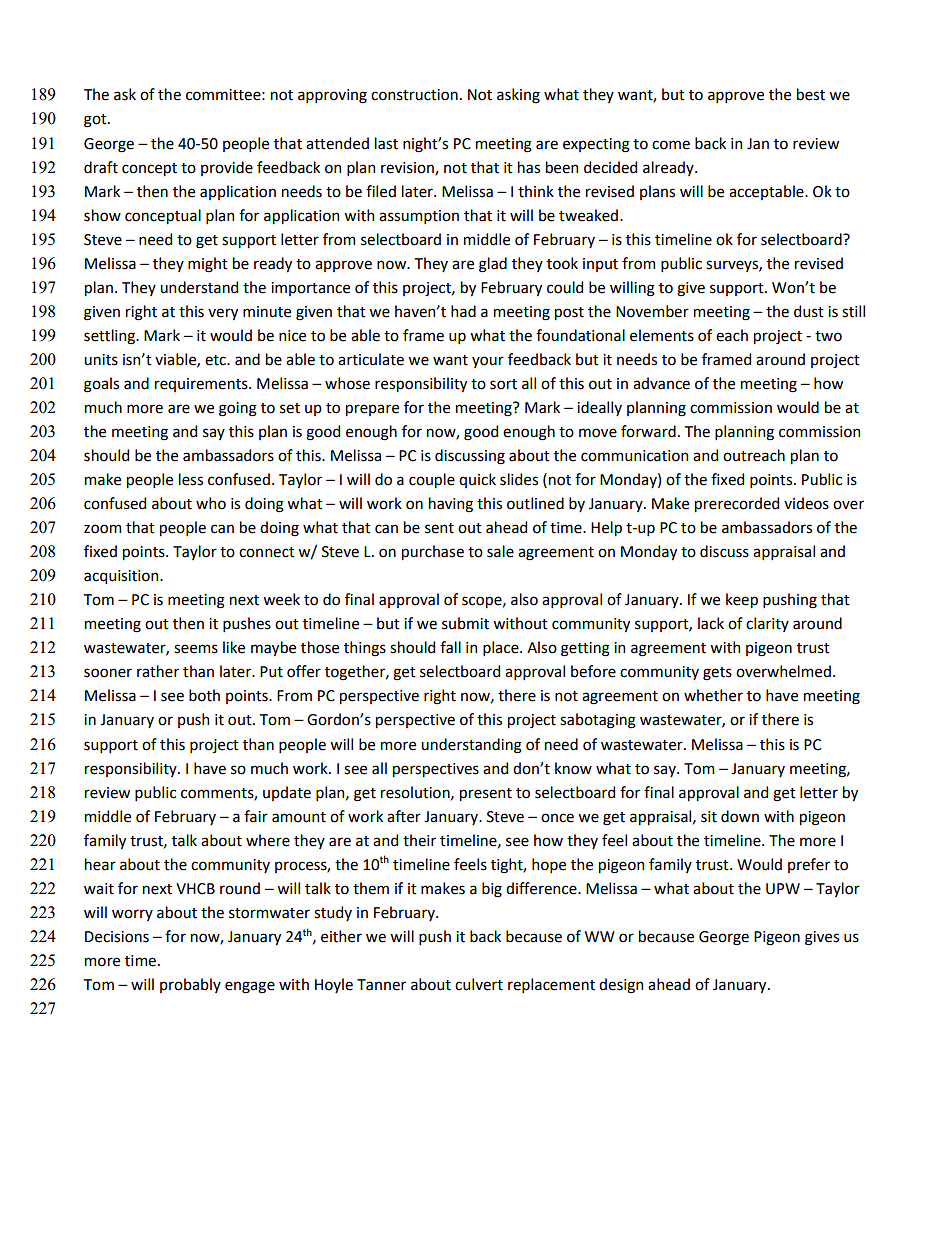 Image resolution: width=952 pixels, height=1233 pixels. What do you see at coordinates (621, 986) in the document?
I see `design` at bounding box center [621, 986].
